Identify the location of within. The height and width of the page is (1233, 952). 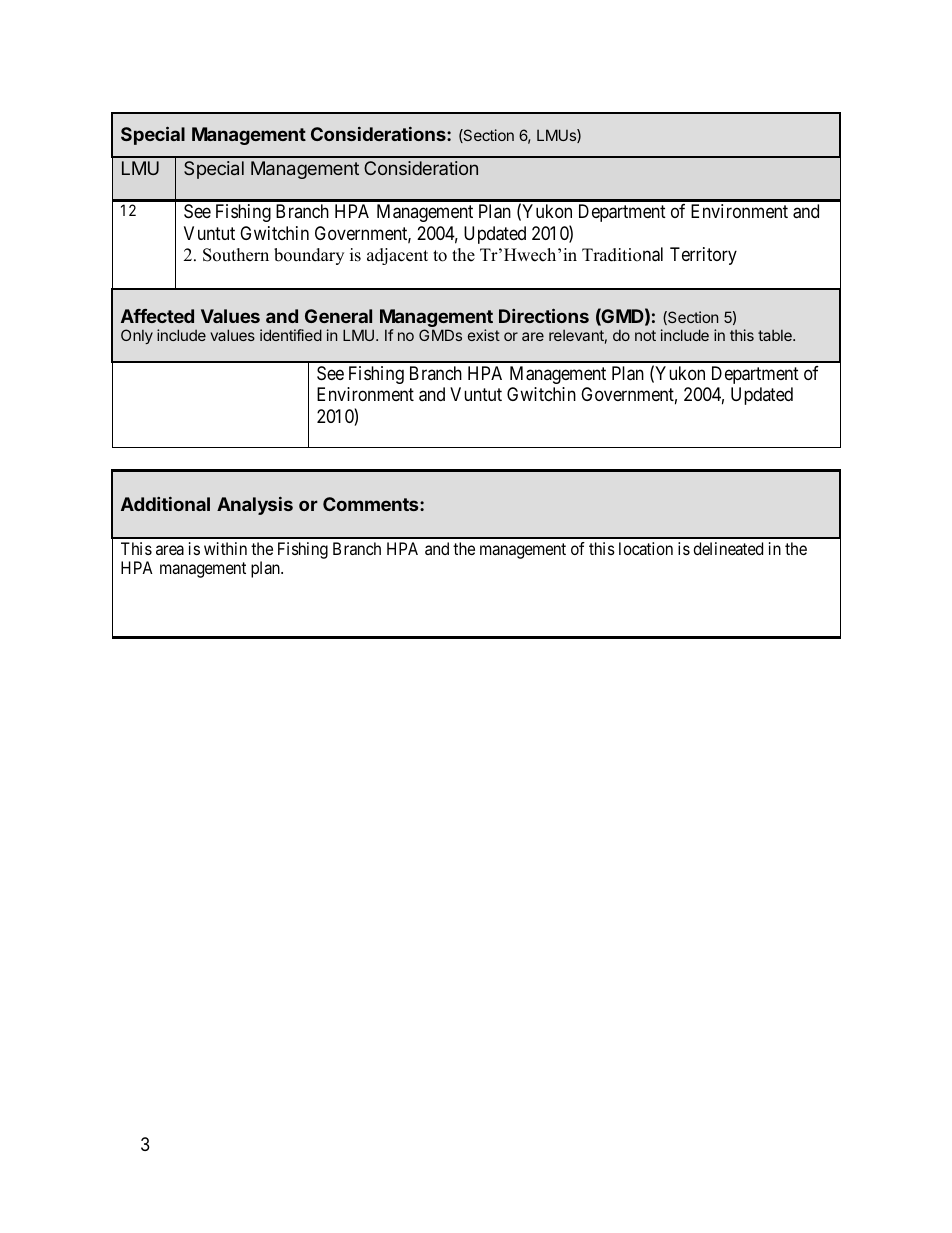
(225, 548).
